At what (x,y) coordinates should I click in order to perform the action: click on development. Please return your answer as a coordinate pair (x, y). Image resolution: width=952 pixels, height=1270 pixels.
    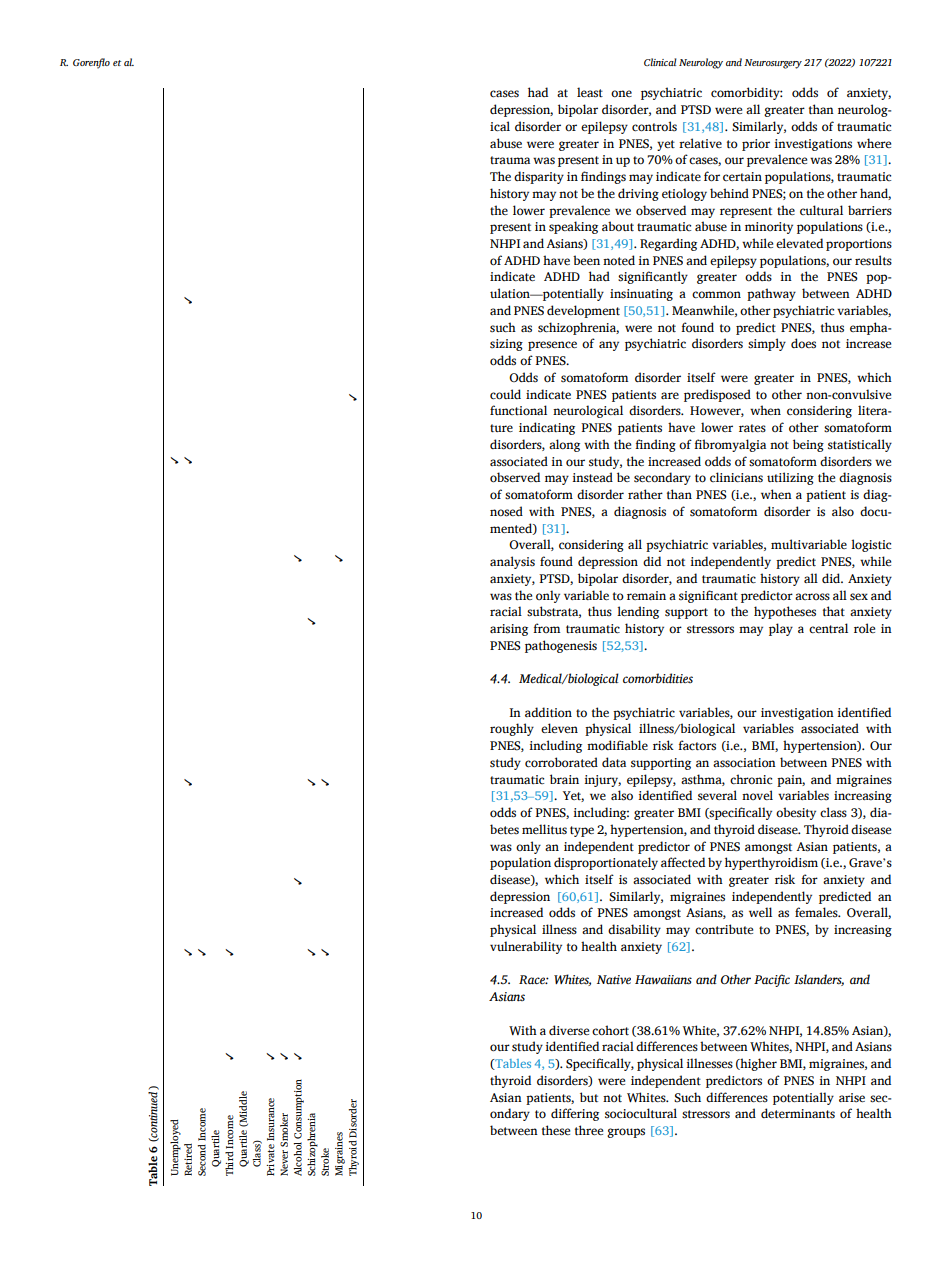
    Looking at the image, I should click on (583, 311).
